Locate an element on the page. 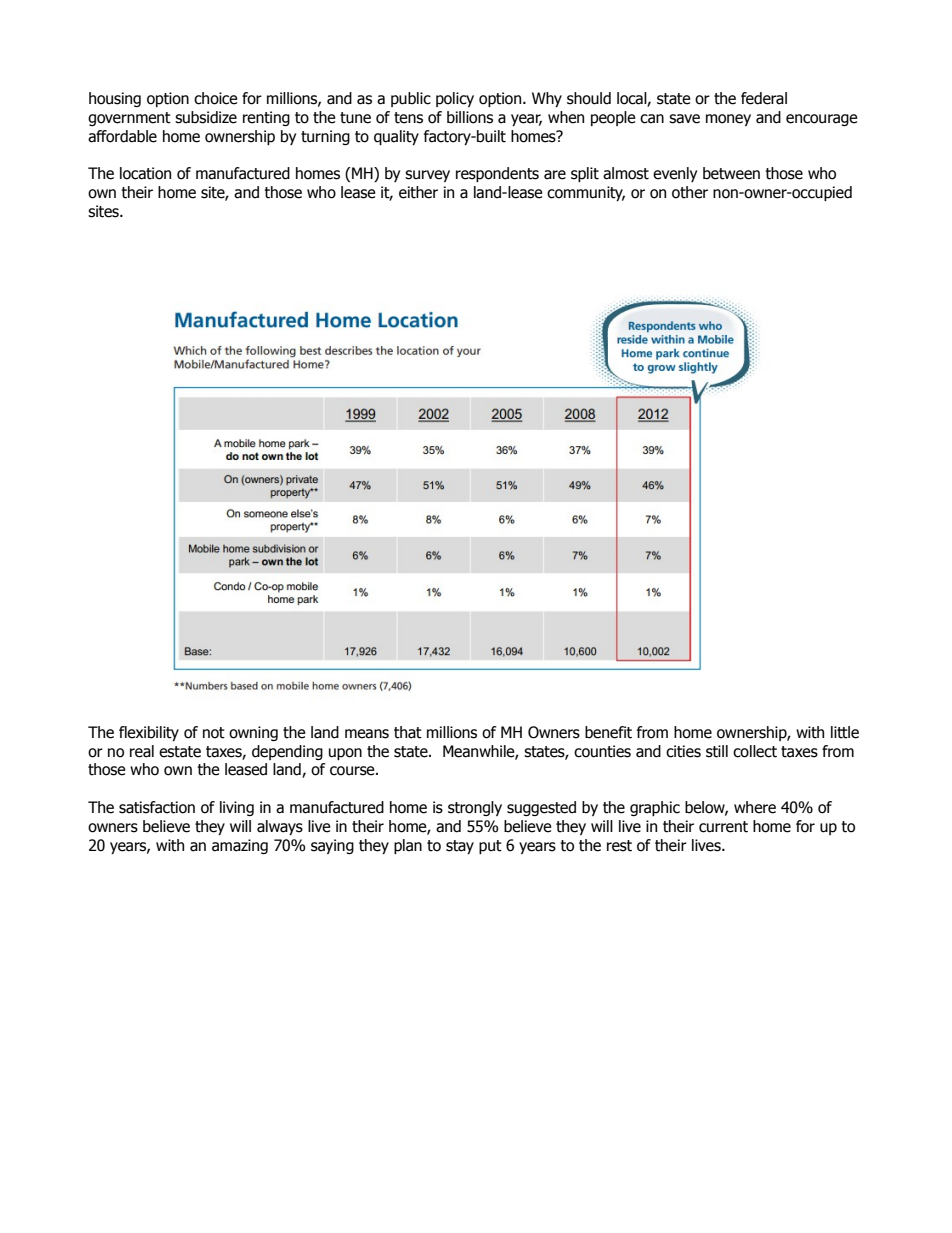 The image size is (952, 1233). location is located at coordinates (145, 173).
